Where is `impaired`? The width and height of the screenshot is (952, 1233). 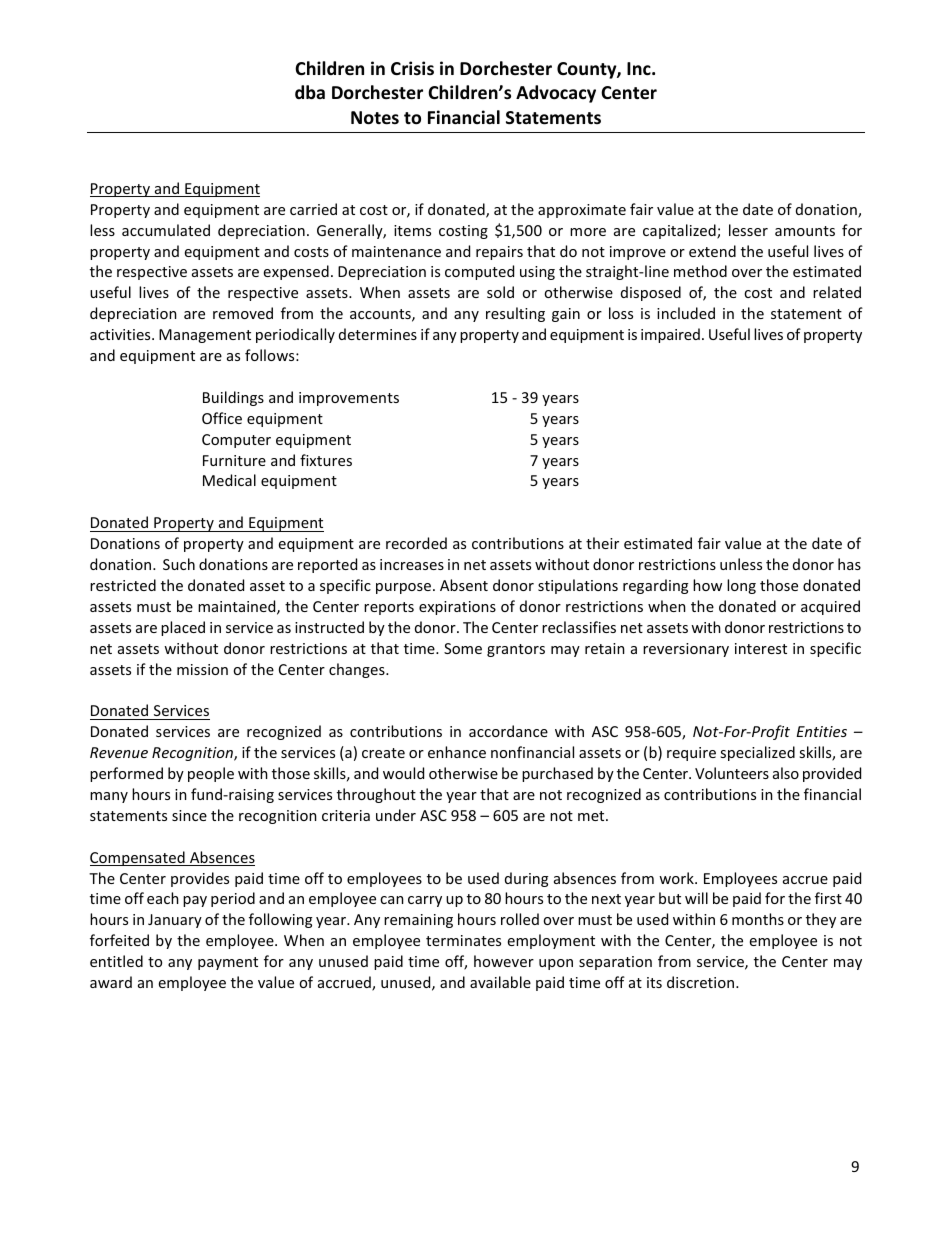 impaired is located at coordinates (670, 335).
